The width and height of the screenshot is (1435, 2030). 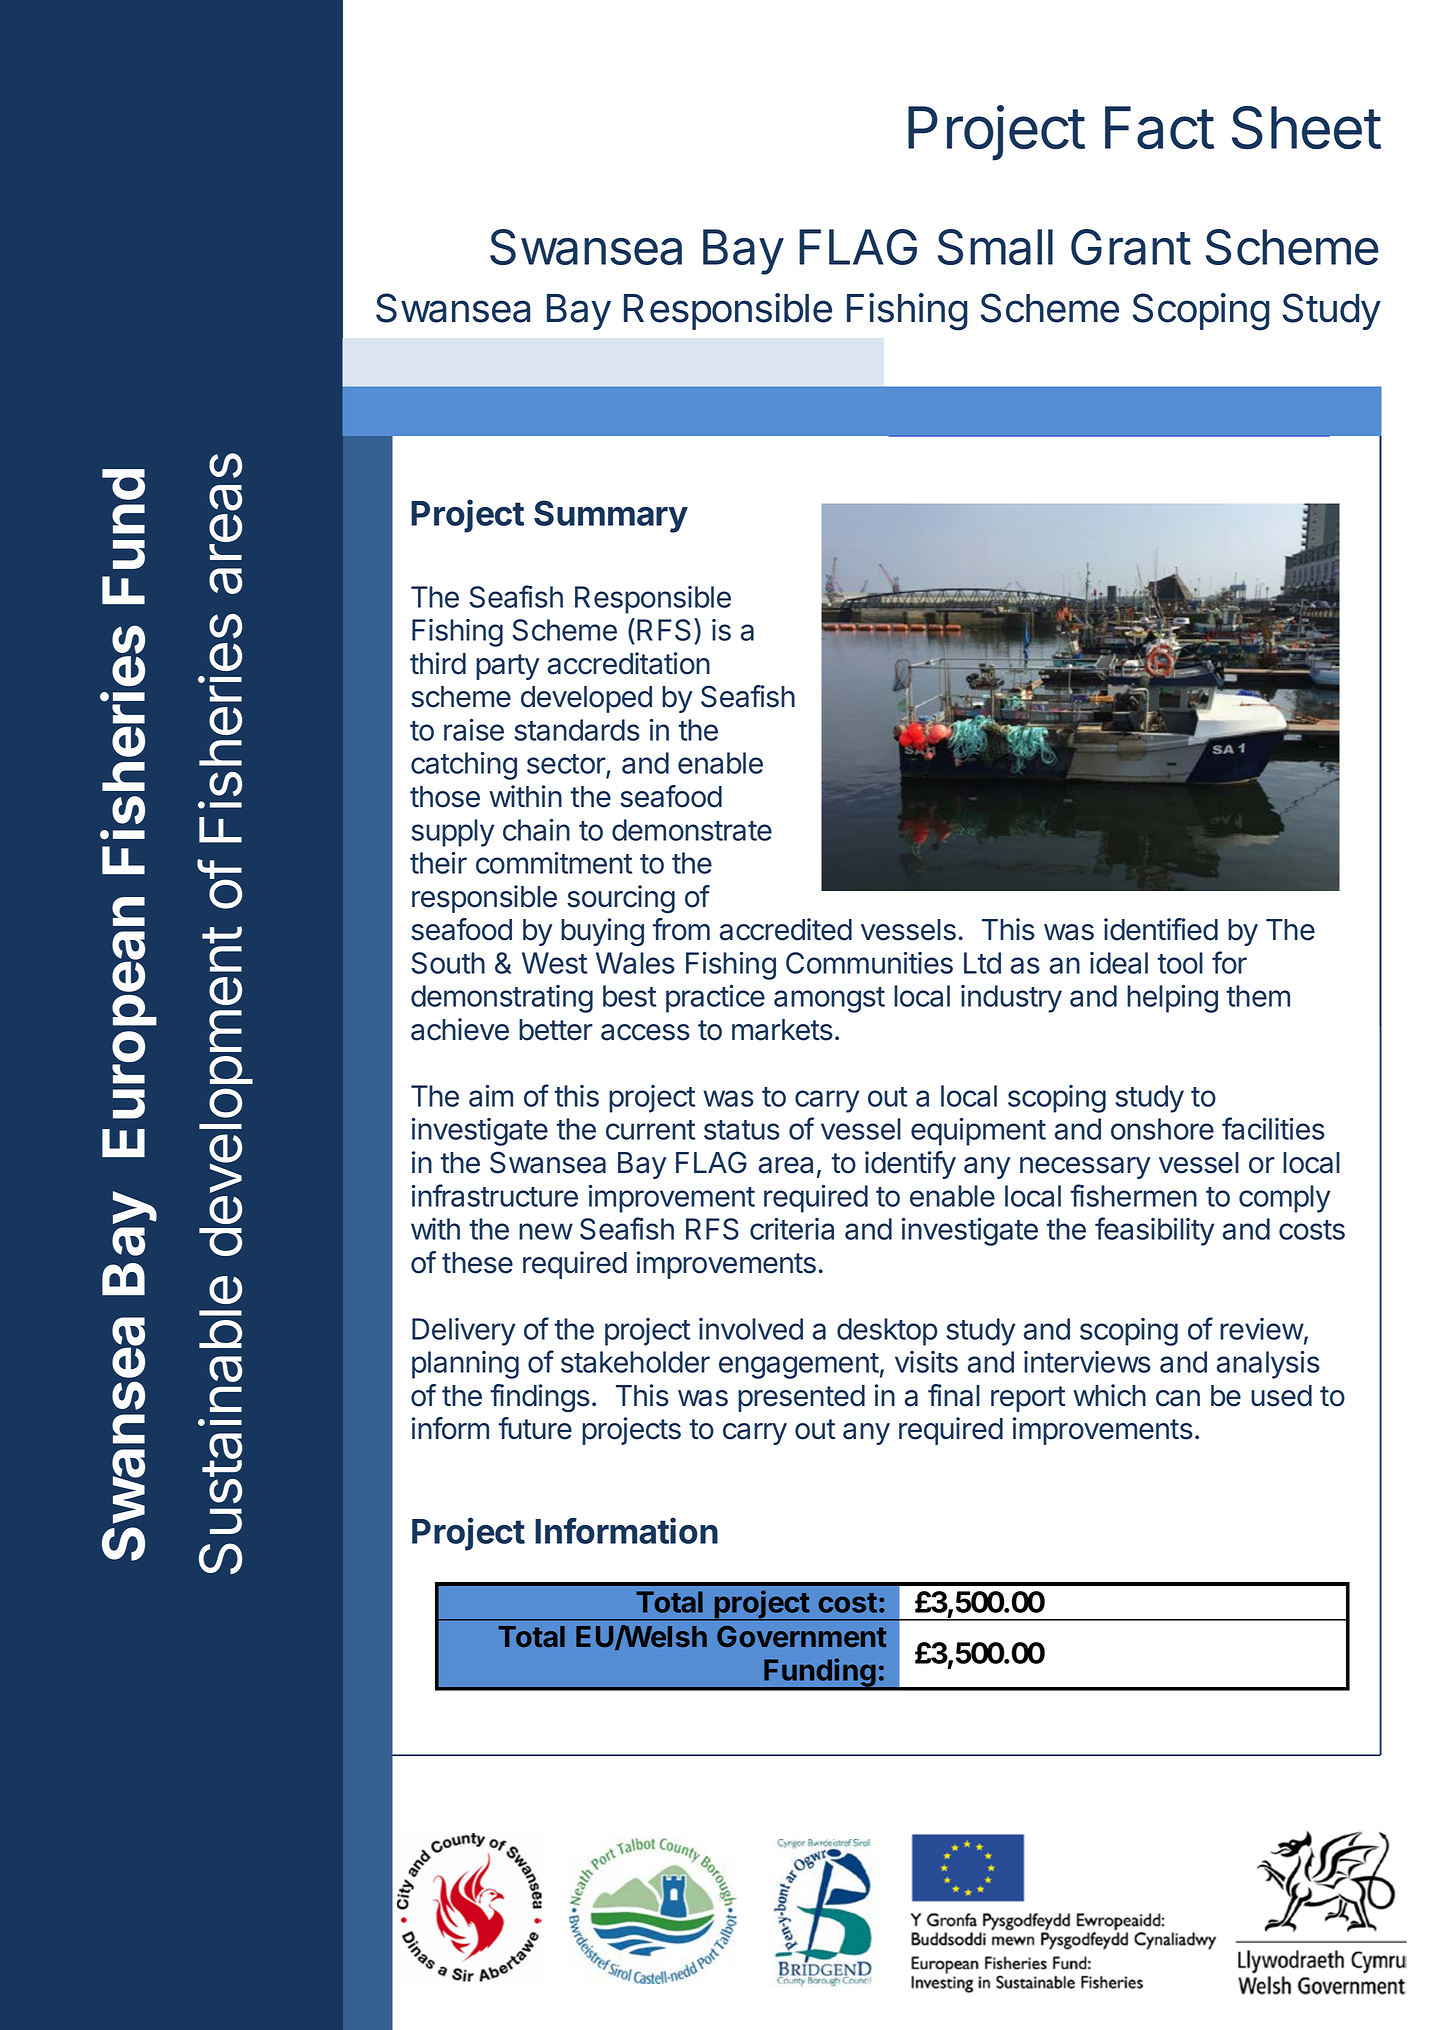 What do you see at coordinates (495, 1195) in the screenshot?
I see `infrastructure` at bounding box center [495, 1195].
